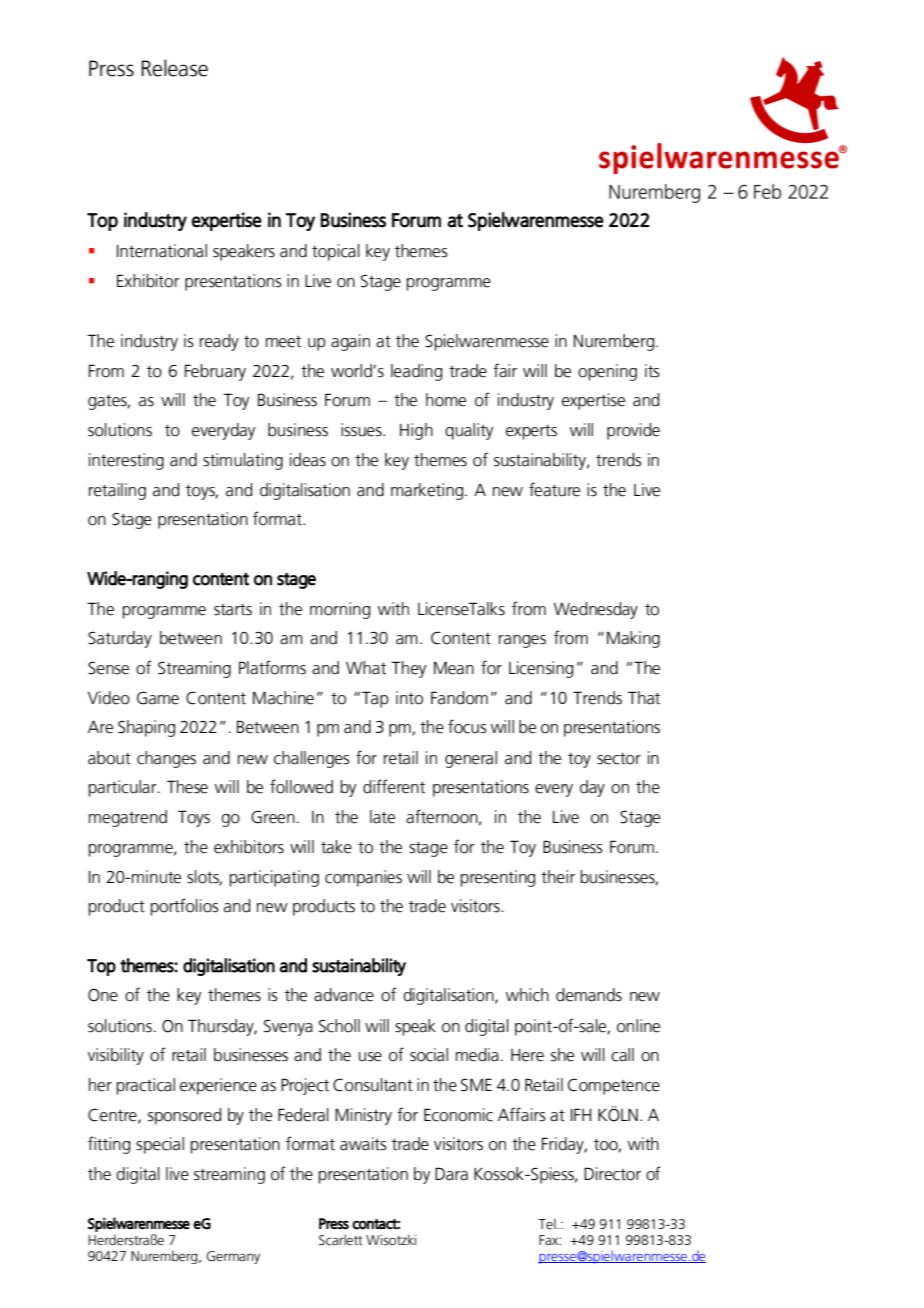  Describe the element at coordinates (554, 489) in the screenshot. I see `feature` at that location.
